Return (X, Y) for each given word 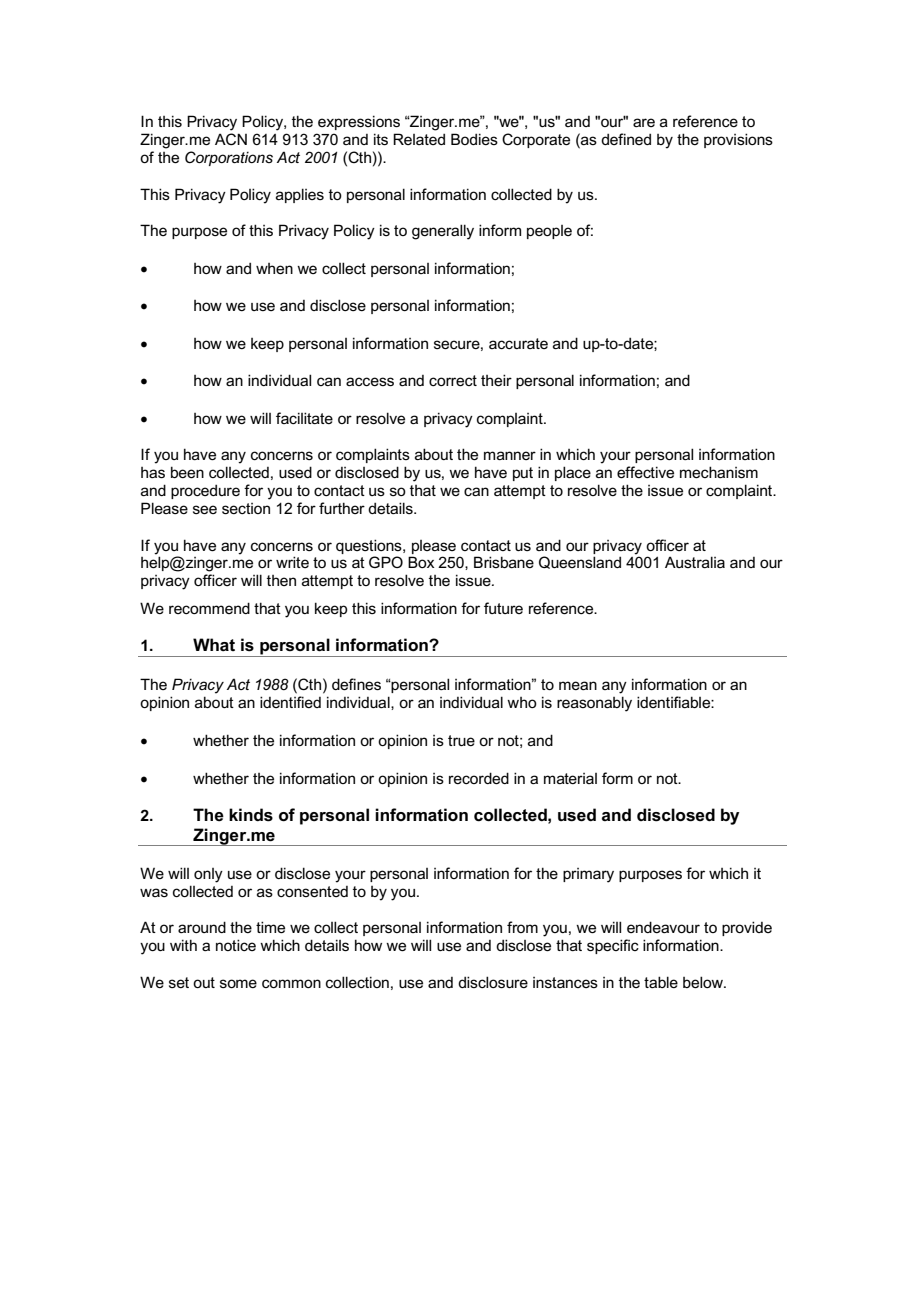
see (205, 509)
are (644, 122)
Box (421, 562)
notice (236, 945)
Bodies (474, 139)
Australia (695, 562)
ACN (231, 139)
